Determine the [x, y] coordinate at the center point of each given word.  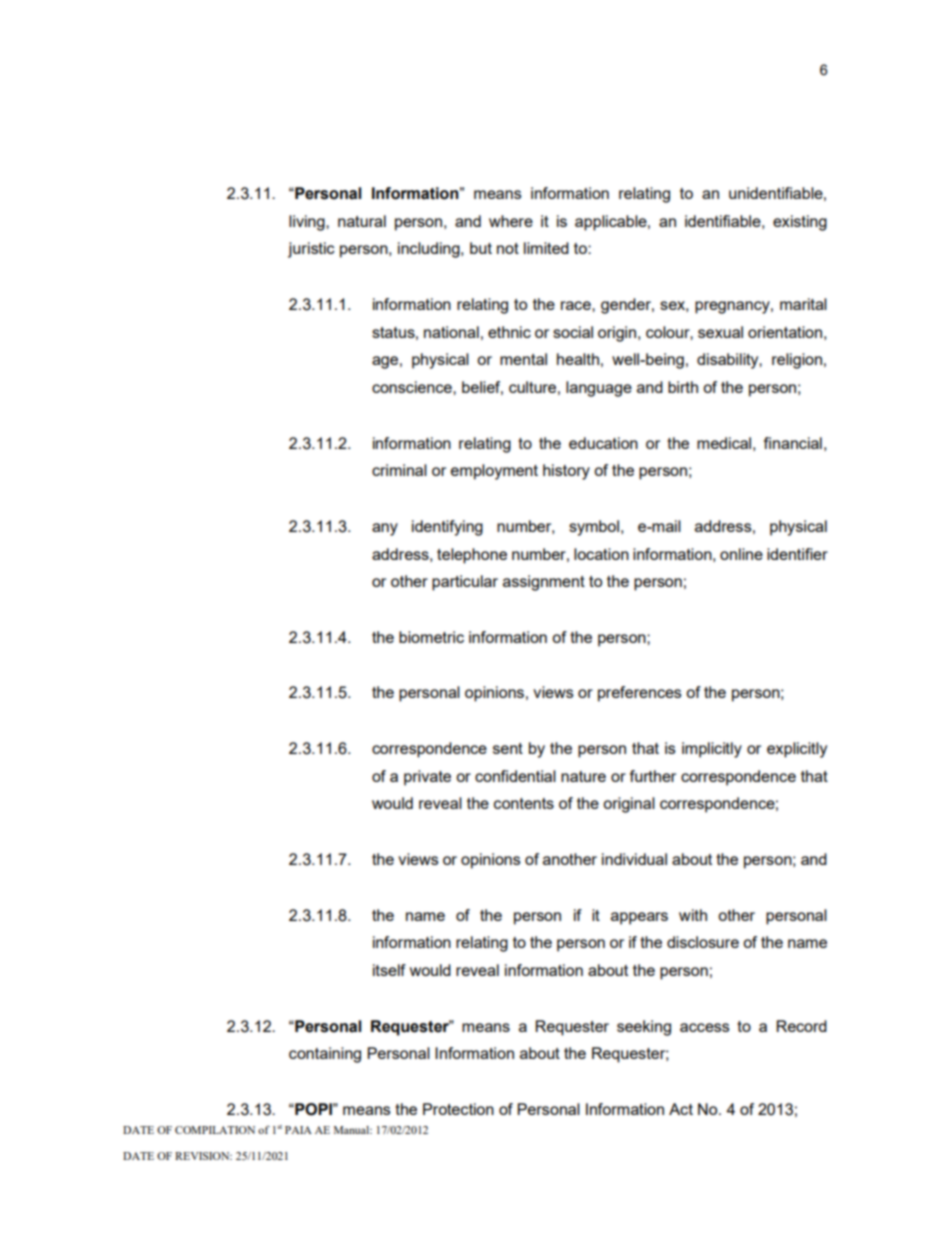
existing [800, 223]
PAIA [298, 1130]
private [427, 778]
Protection [458, 1109]
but [481, 248]
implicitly [712, 750]
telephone [472, 556]
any [385, 529]
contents [524, 803]
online [741, 554]
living [308, 223]
